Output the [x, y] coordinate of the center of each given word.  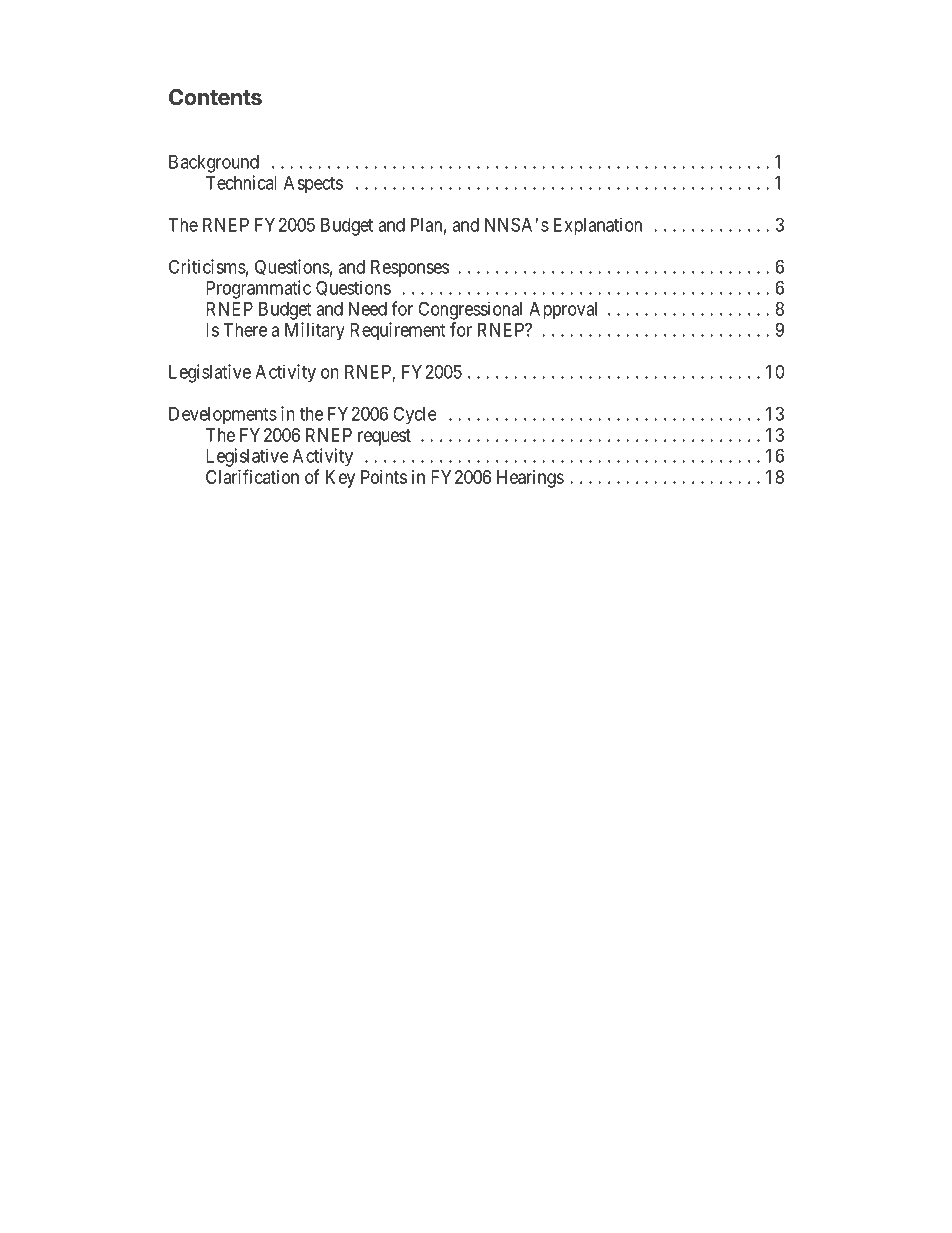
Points [384, 477]
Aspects [313, 185]
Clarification [252, 476]
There [245, 330]
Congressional [470, 310]
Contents [215, 97]
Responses [410, 269]
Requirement [397, 331]
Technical [241, 182]
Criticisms [207, 266]
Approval [563, 311]
